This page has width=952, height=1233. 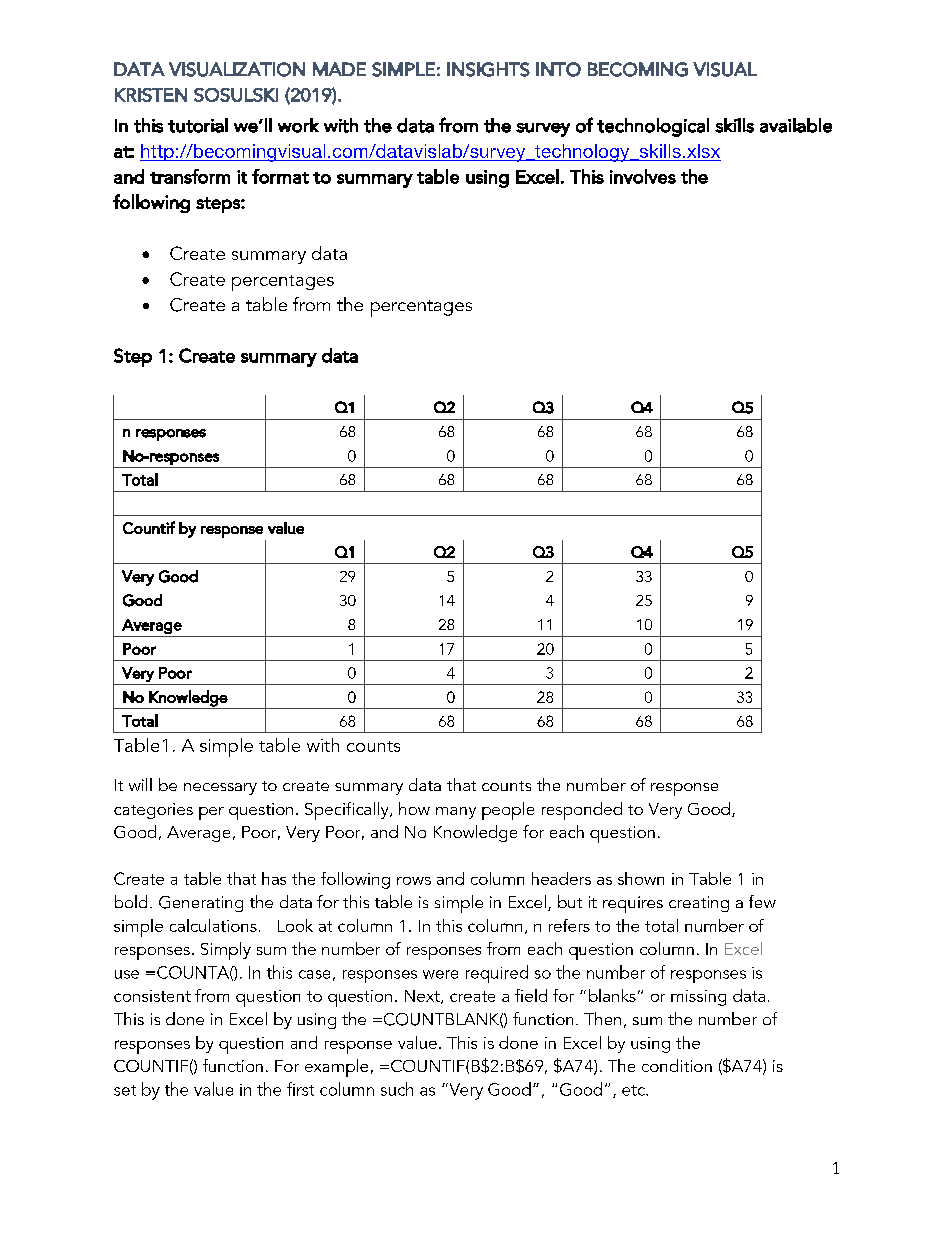 I want to click on tutorial, so click(x=198, y=125).
